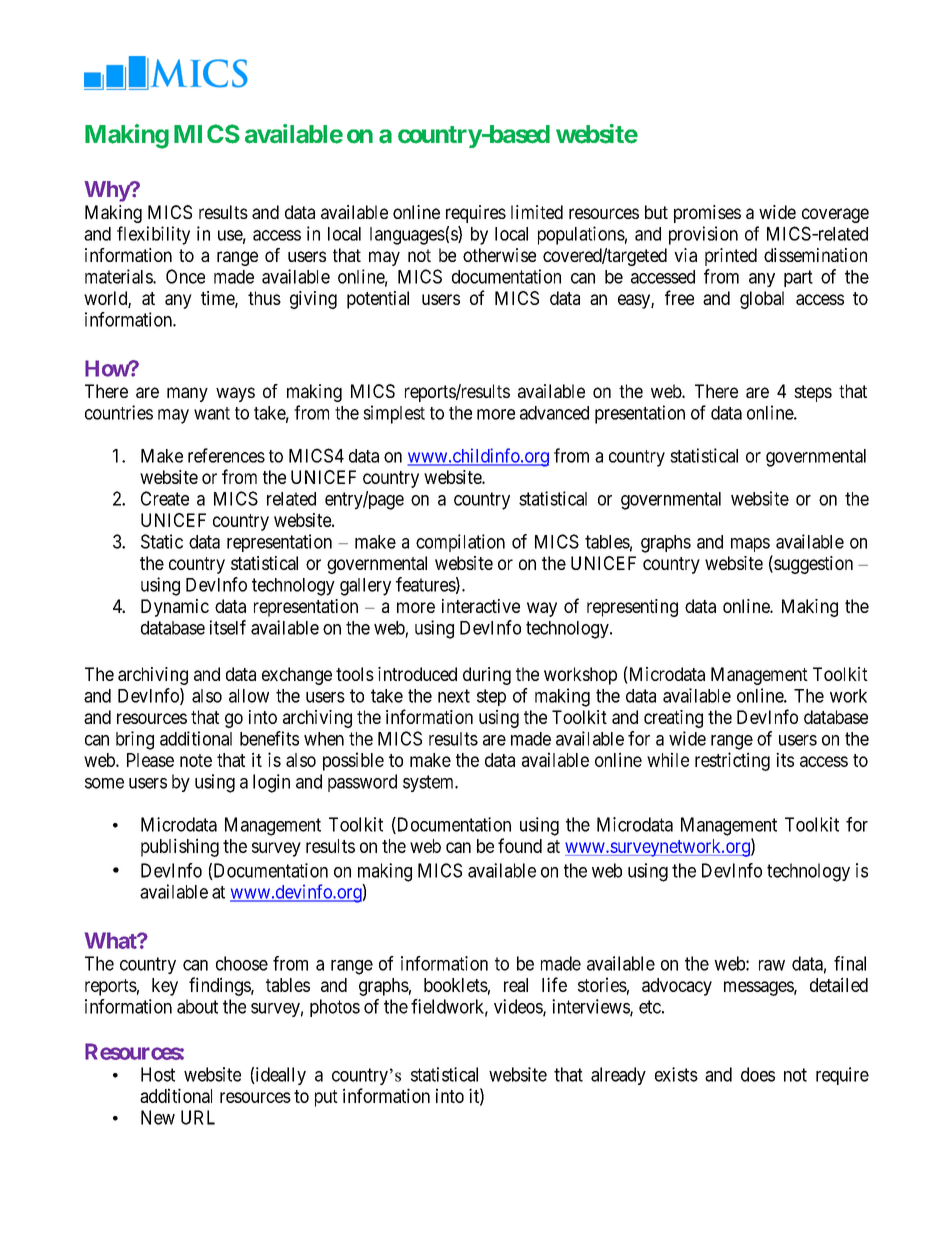 Image resolution: width=952 pixels, height=1233 pixels. What do you see at coordinates (153, 235) in the screenshot?
I see `flexibility` at bounding box center [153, 235].
